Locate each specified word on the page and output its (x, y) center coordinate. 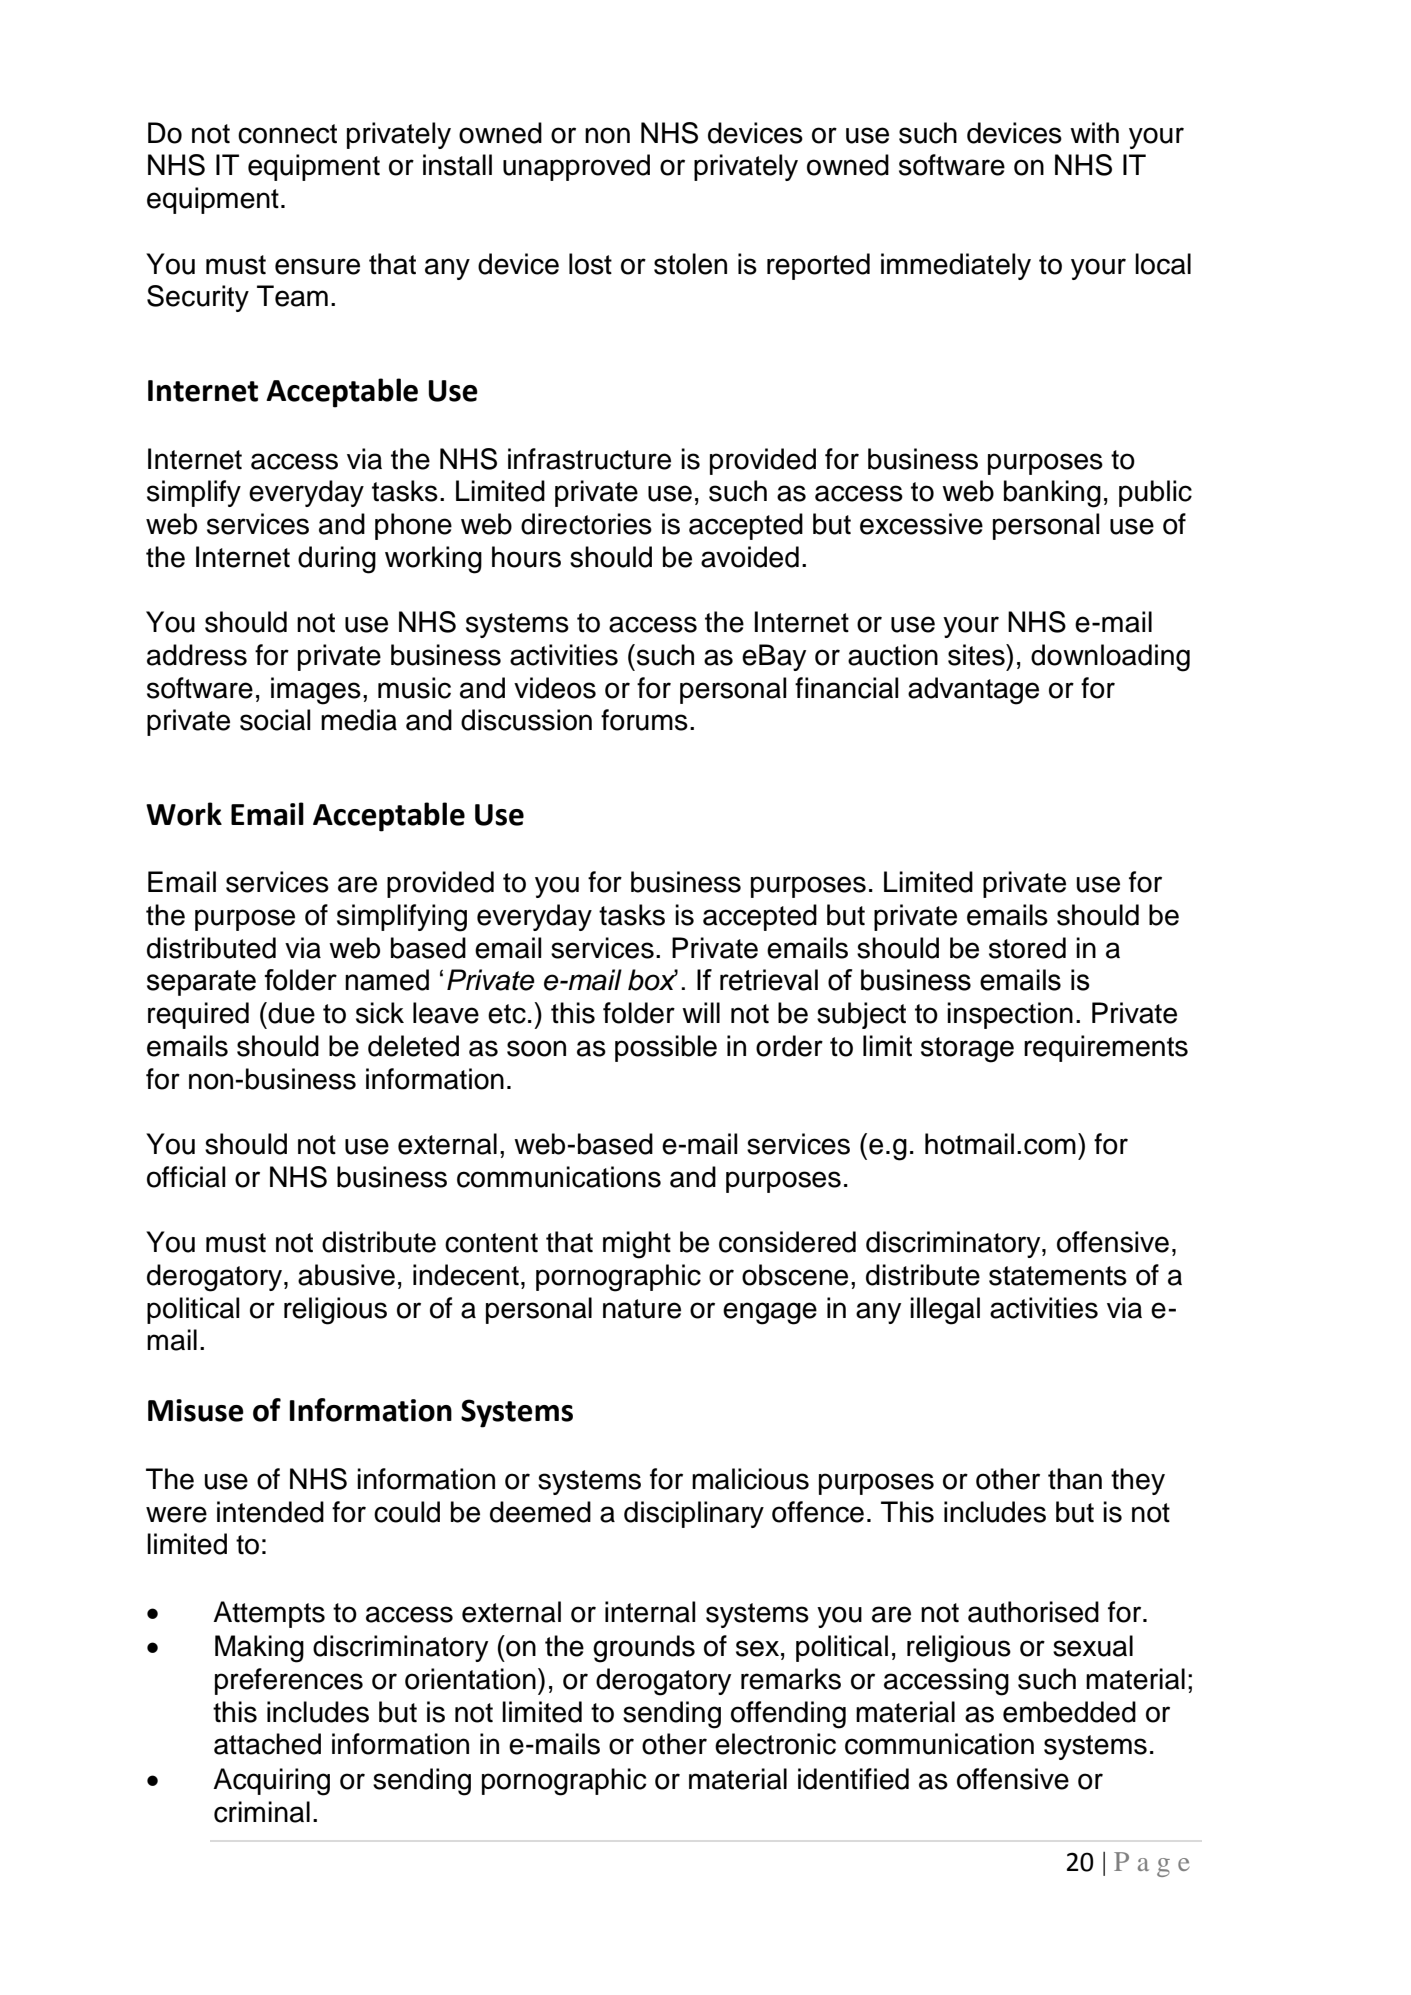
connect (287, 134)
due (290, 1013)
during (337, 560)
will (701, 1012)
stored (1027, 948)
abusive (346, 1275)
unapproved (576, 167)
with (1094, 133)
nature (642, 1309)
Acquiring (271, 1782)
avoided (750, 557)
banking (1052, 494)
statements (1058, 1276)
